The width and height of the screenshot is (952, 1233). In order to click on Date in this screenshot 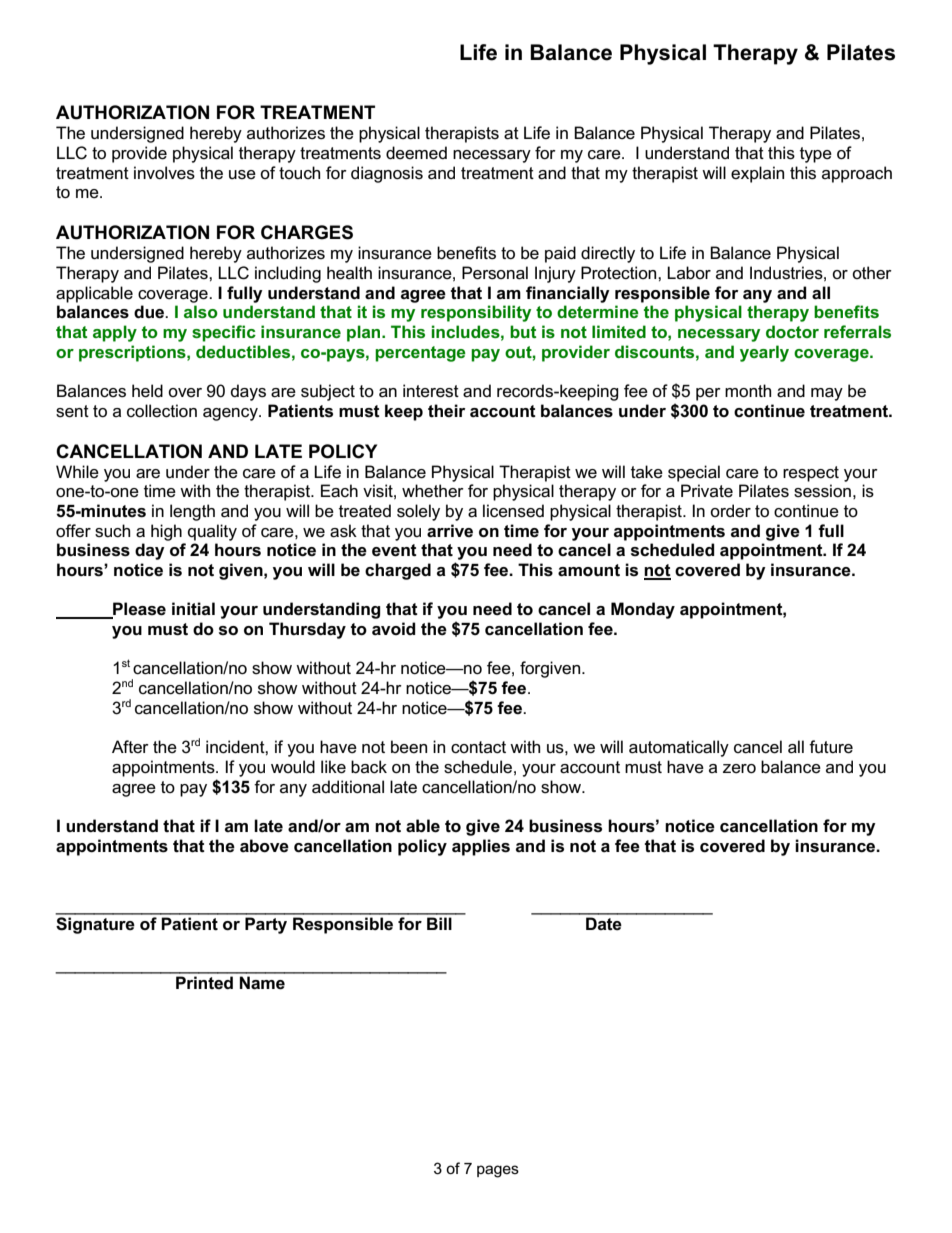, I will do `click(604, 924)`.
